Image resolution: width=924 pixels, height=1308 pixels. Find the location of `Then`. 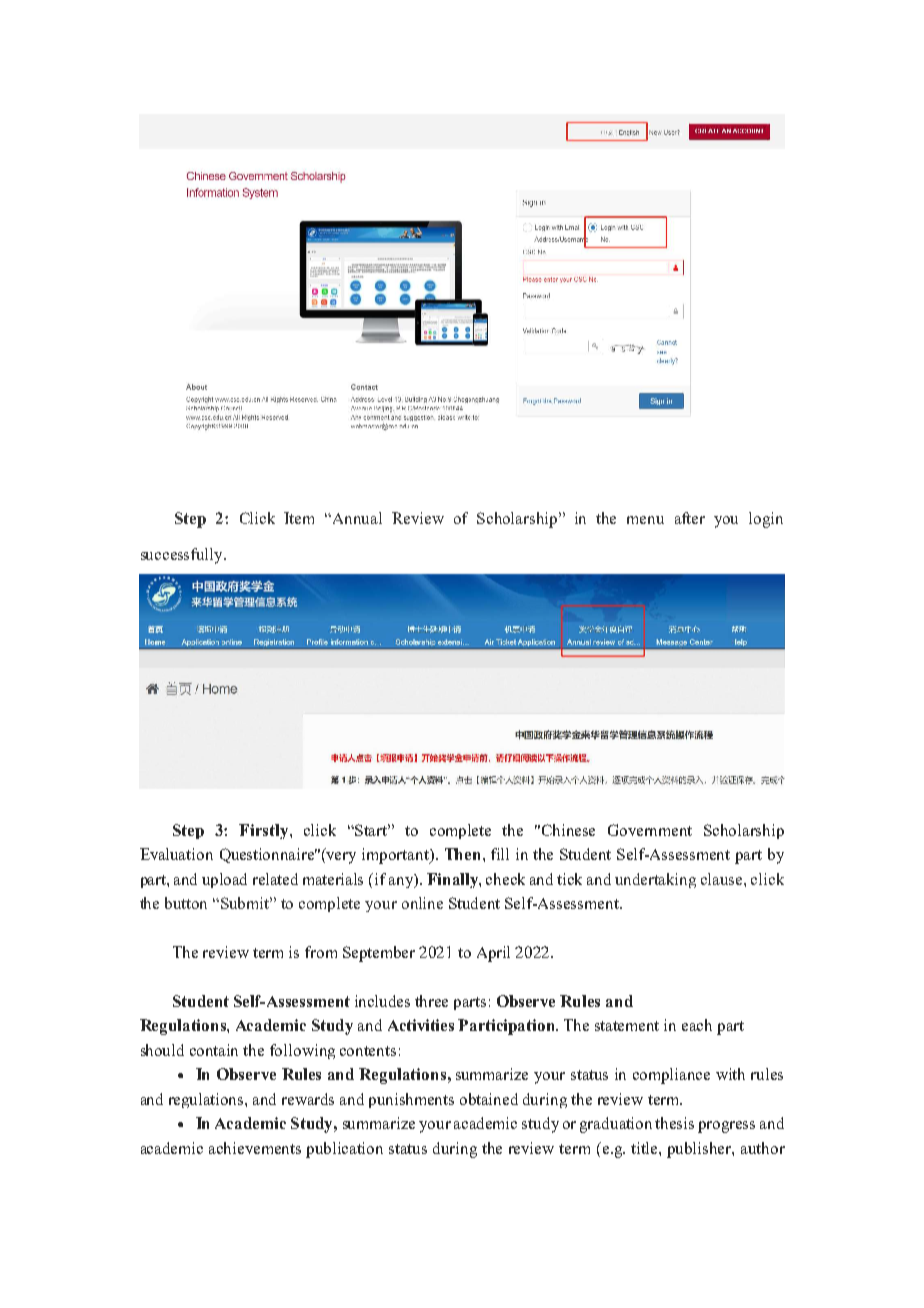

Then is located at coordinates (464, 854).
